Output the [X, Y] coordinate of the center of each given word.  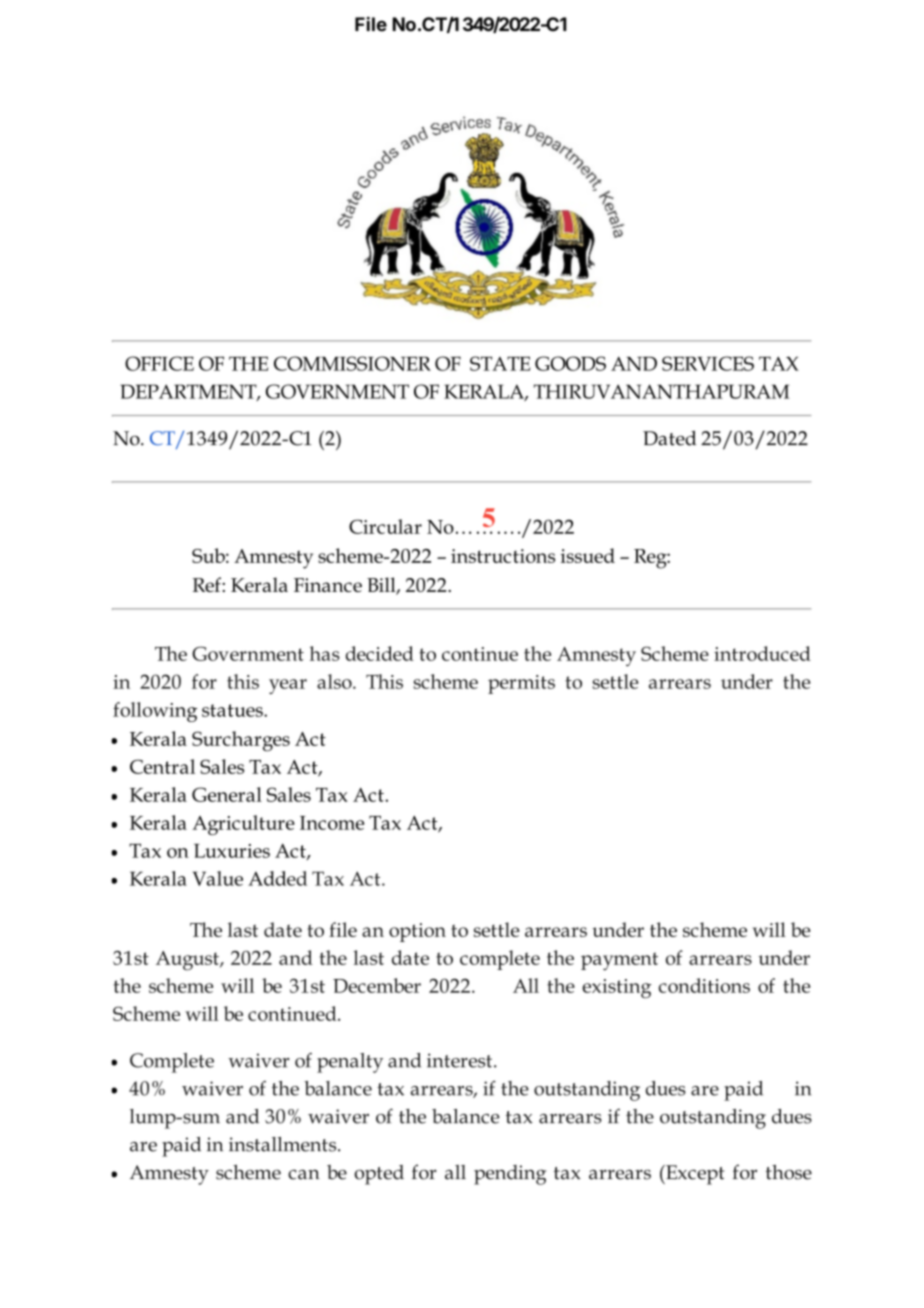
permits [521, 684]
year [288, 686]
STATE [500, 363]
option [417, 932]
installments [284, 1144]
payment [619, 961]
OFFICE [159, 363]
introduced [762, 653]
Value [217, 878]
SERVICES [708, 363]
